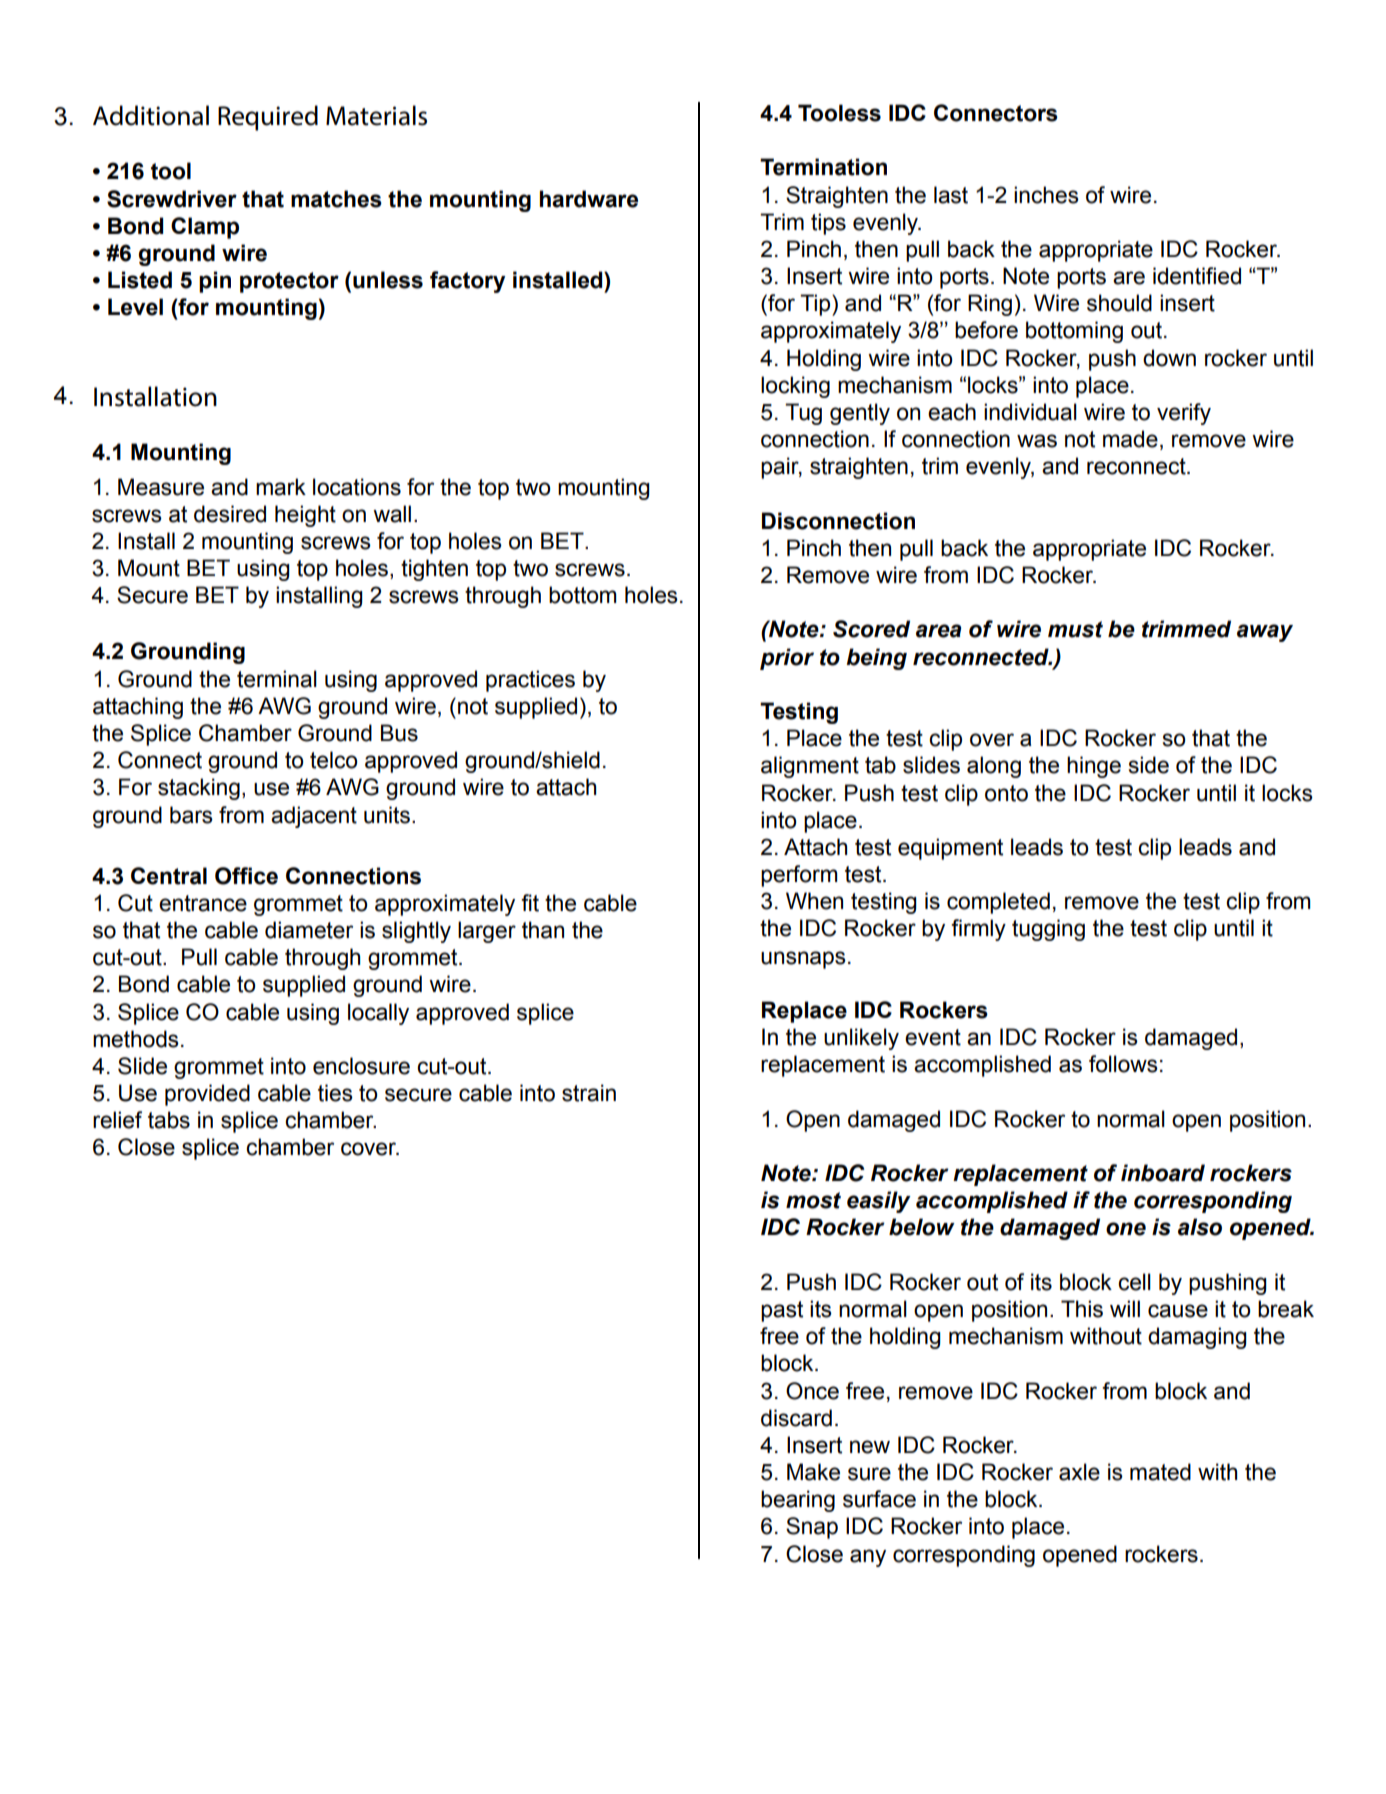 This document has height=1794, width=1386. Describe the element at coordinates (589, 1093) in the document. I see `strain` at that location.
